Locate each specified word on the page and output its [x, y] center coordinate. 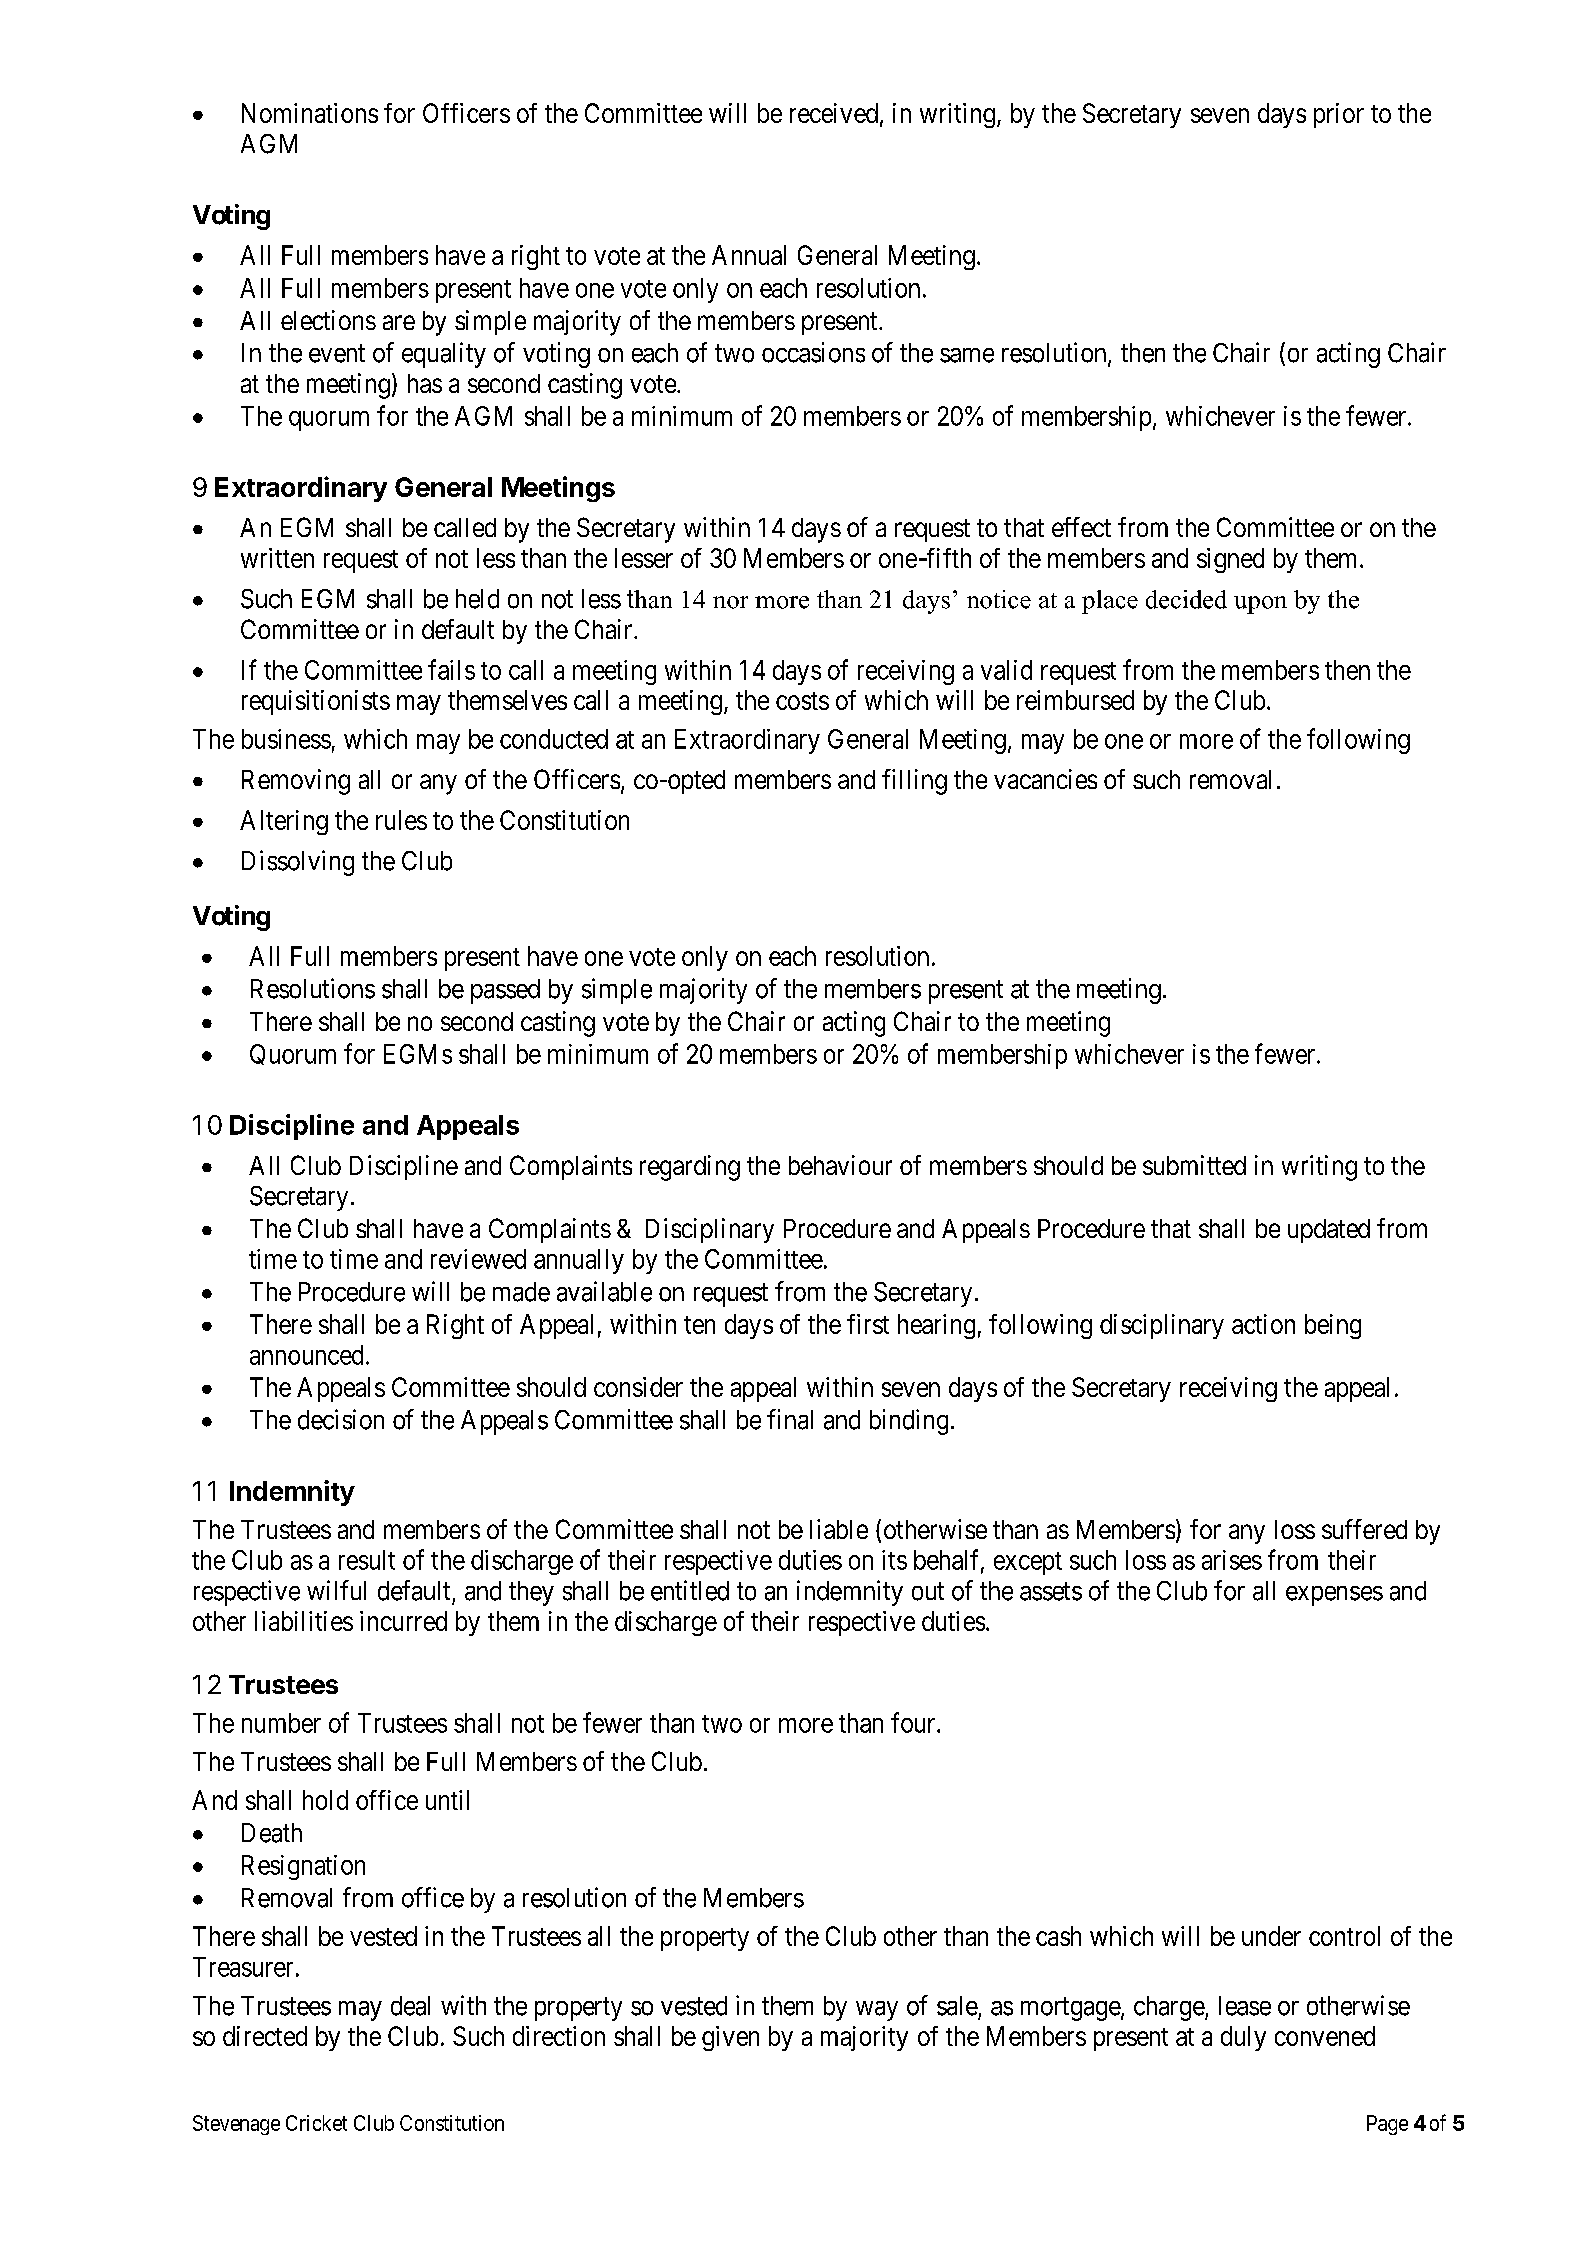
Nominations [310, 113]
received [834, 113]
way [877, 2011]
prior [1339, 115]
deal [410, 2006]
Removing [296, 782]
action [1263, 1324]
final [790, 1419]
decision [341, 1419]
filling [914, 782]
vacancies [1045, 779]
